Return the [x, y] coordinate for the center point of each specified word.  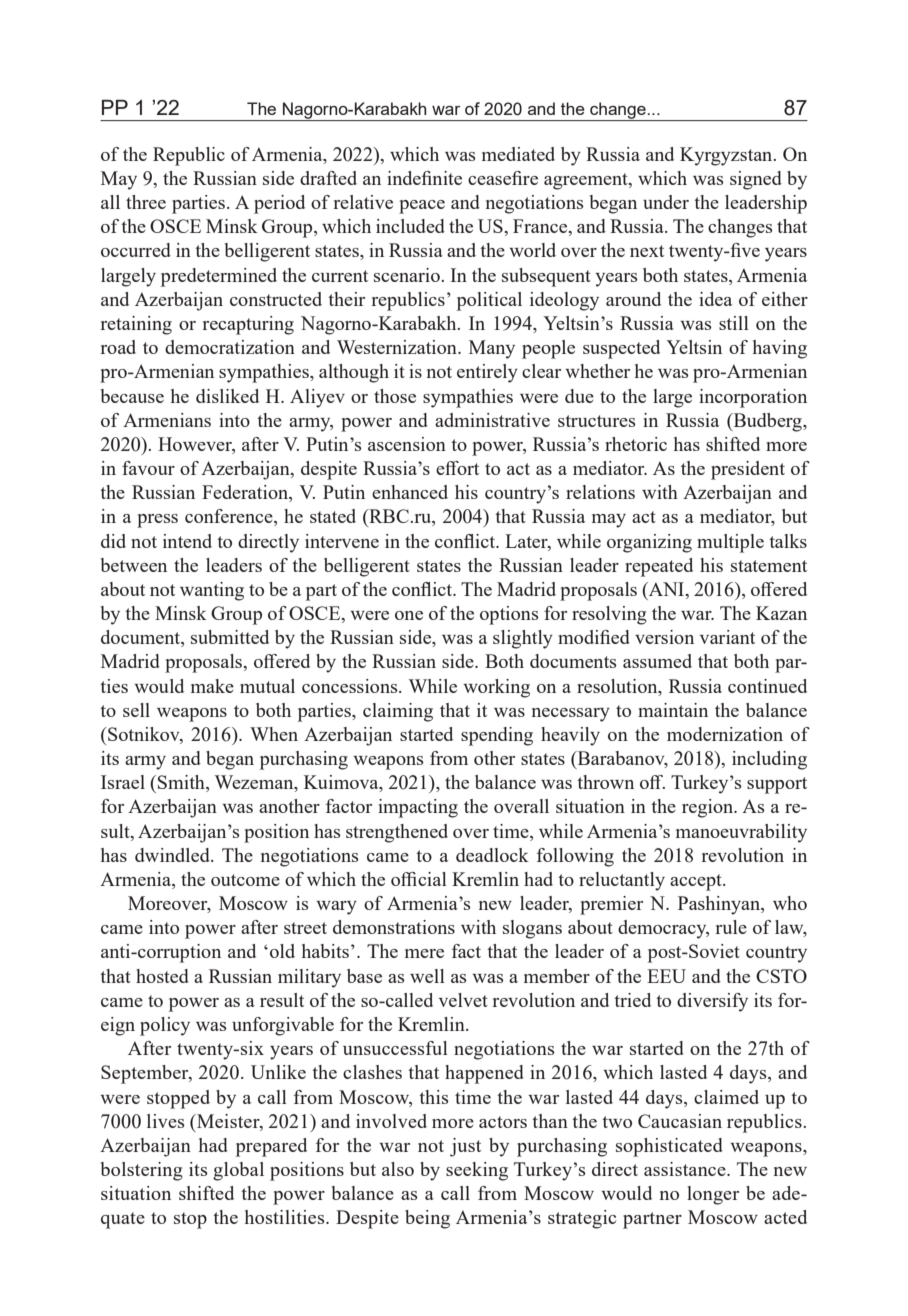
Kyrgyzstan [727, 156]
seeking [477, 1171]
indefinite [424, 178]
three [146, 202]
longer [713, 1195]
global [238, 1171]
